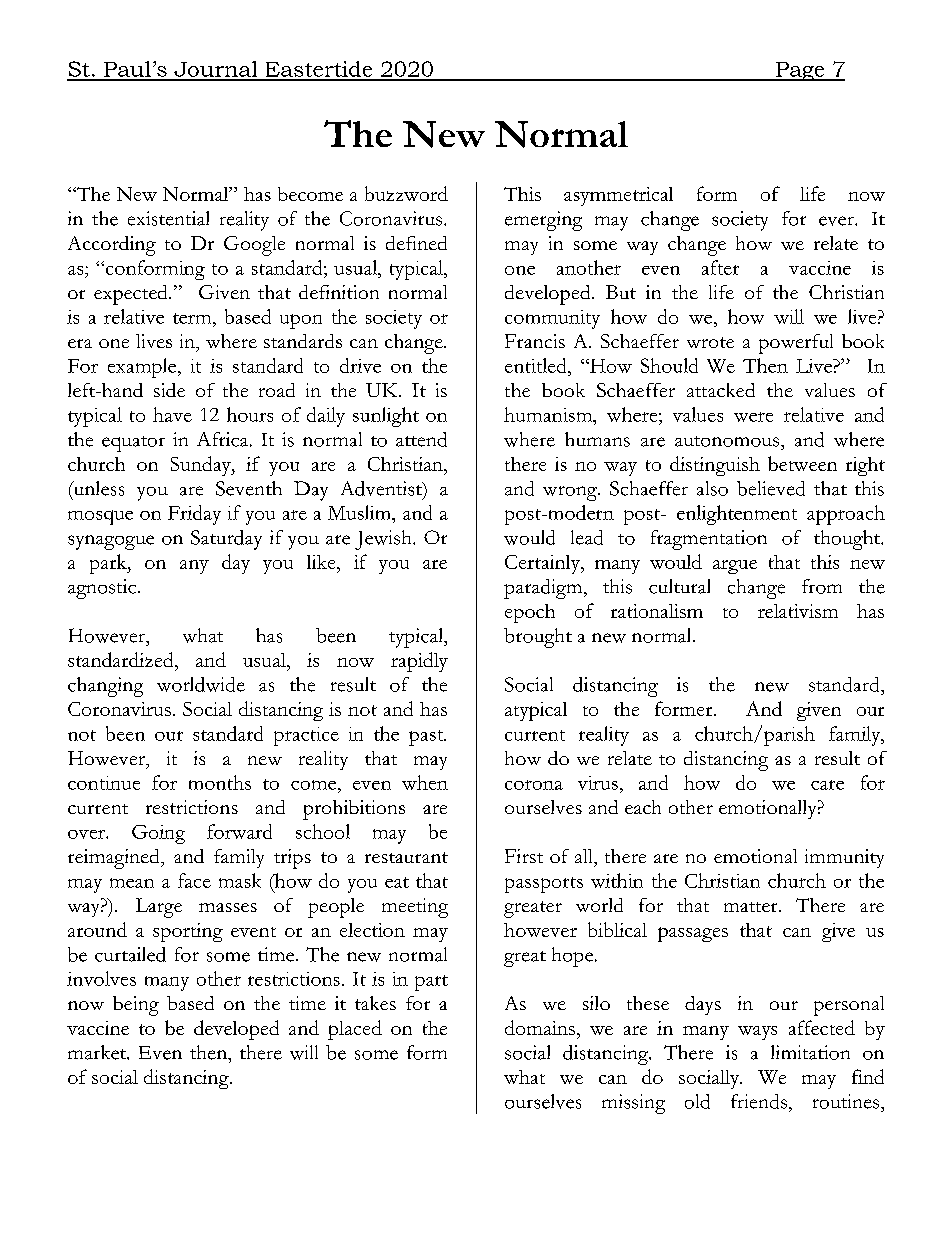  I want to click on domains, so click(540, 1027).
